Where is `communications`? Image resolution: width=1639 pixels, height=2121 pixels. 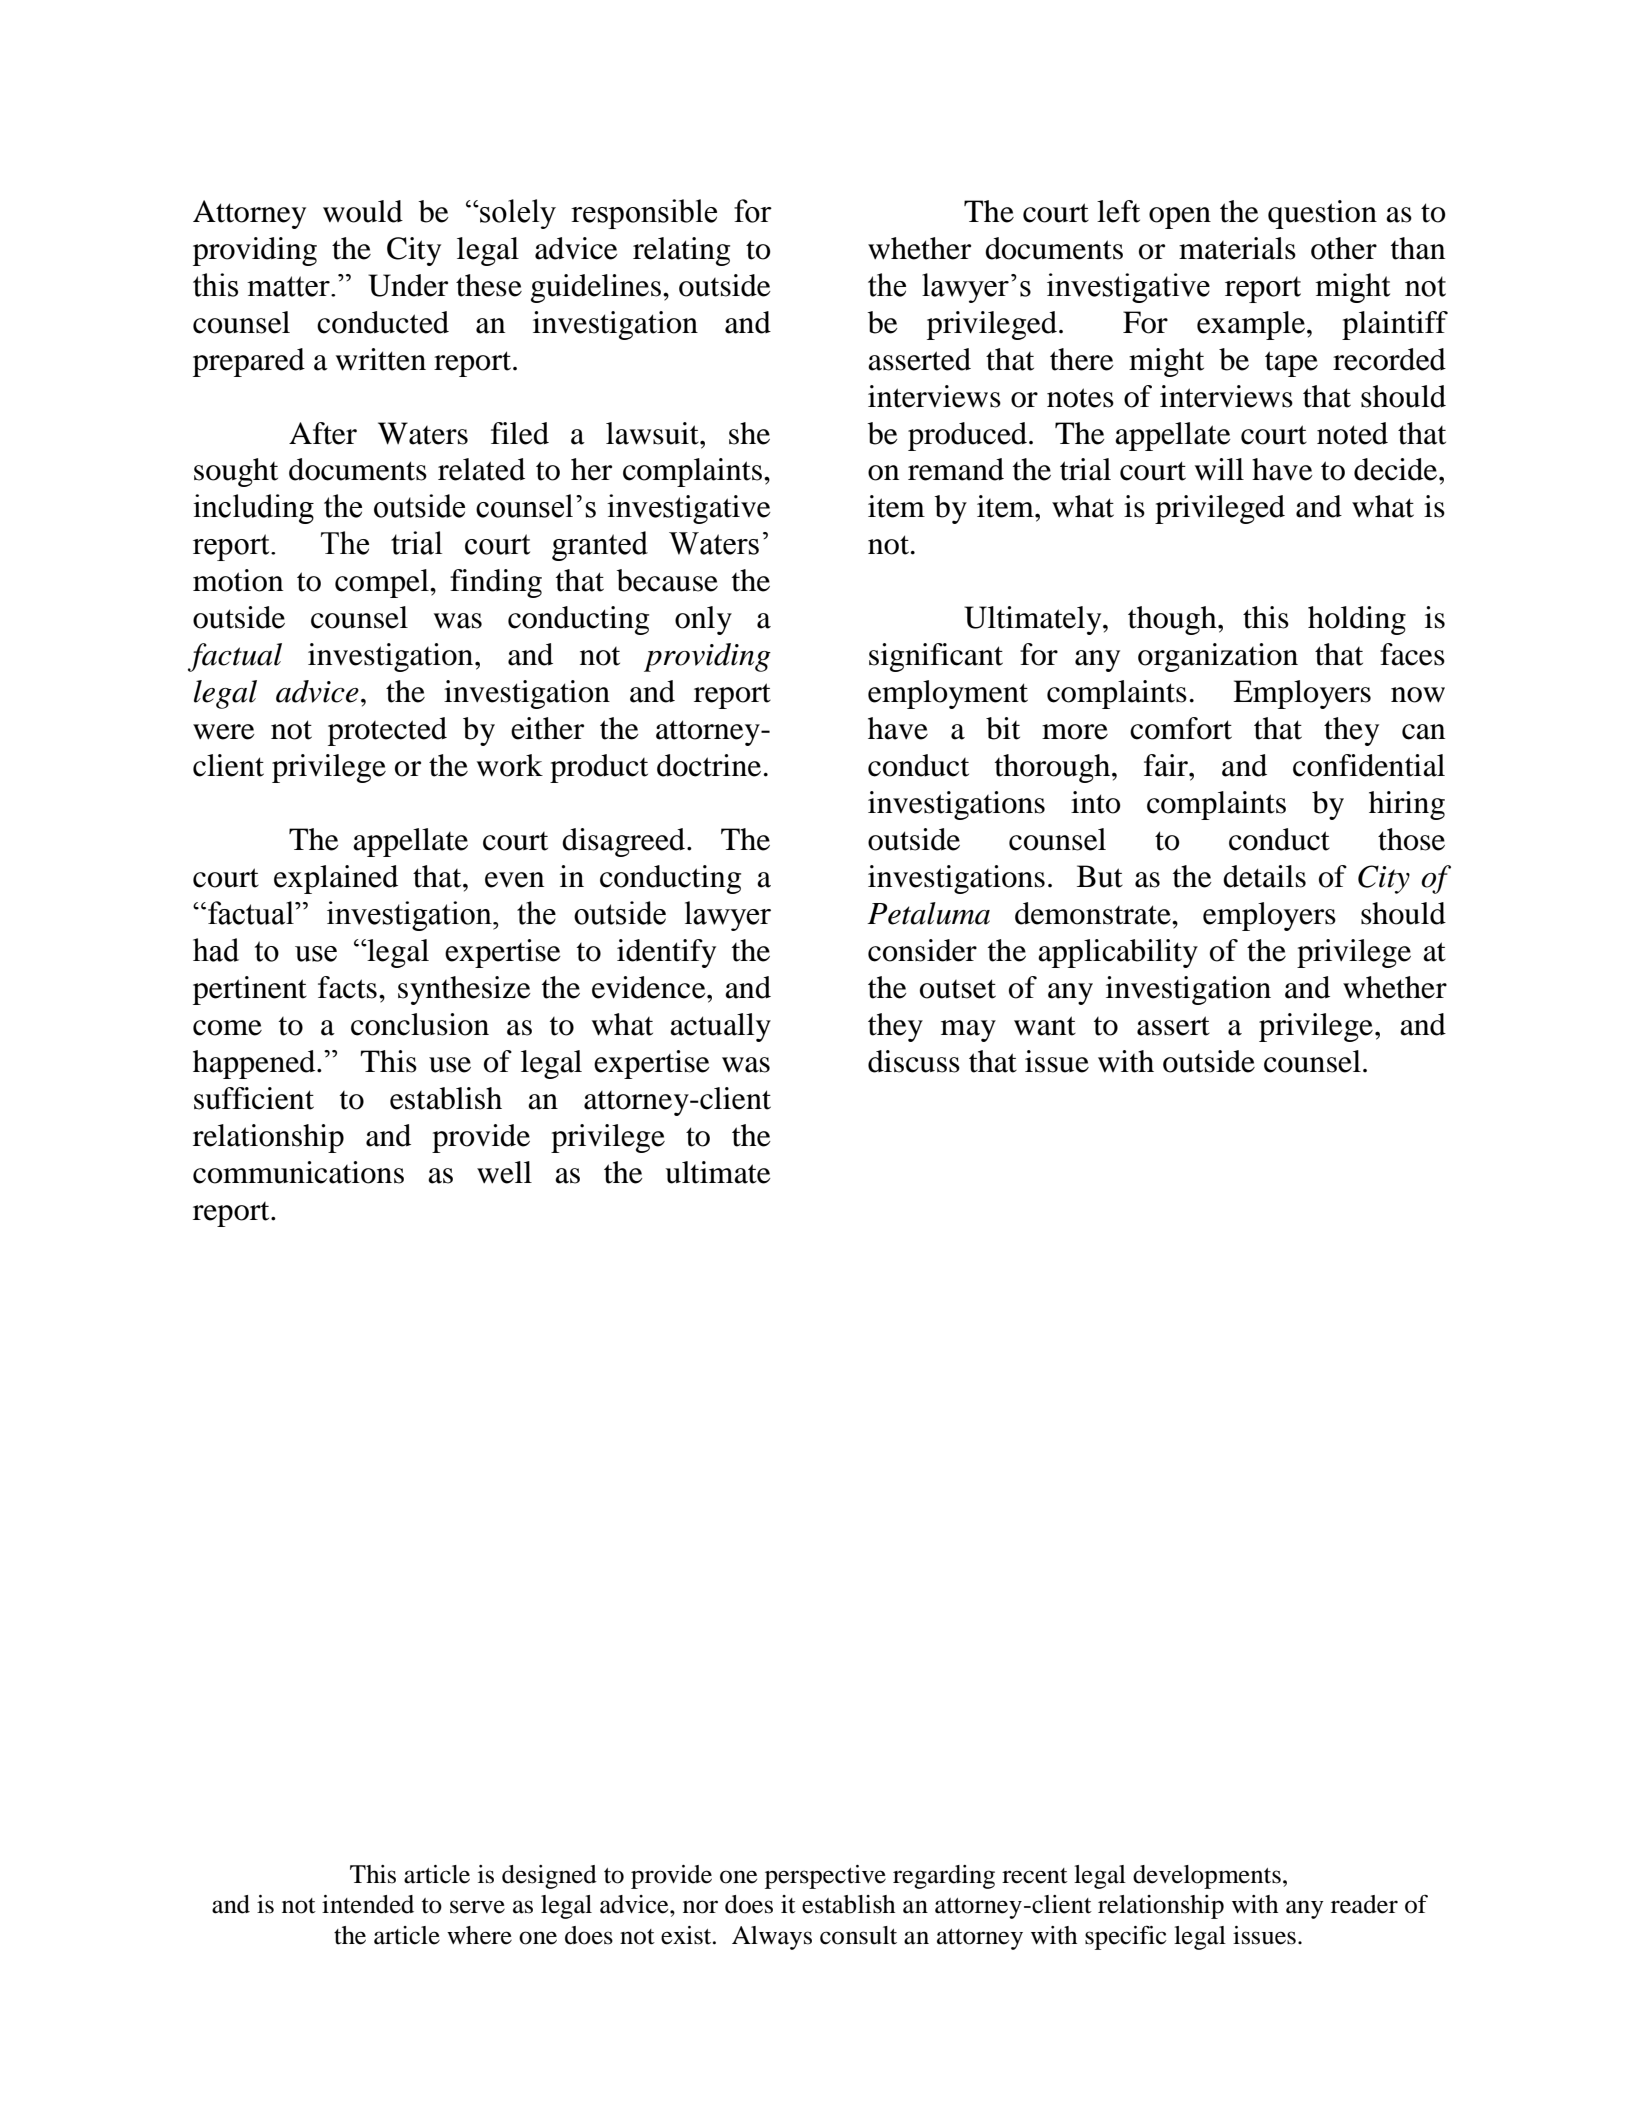 communications is located at coordinates (298, 1172).
